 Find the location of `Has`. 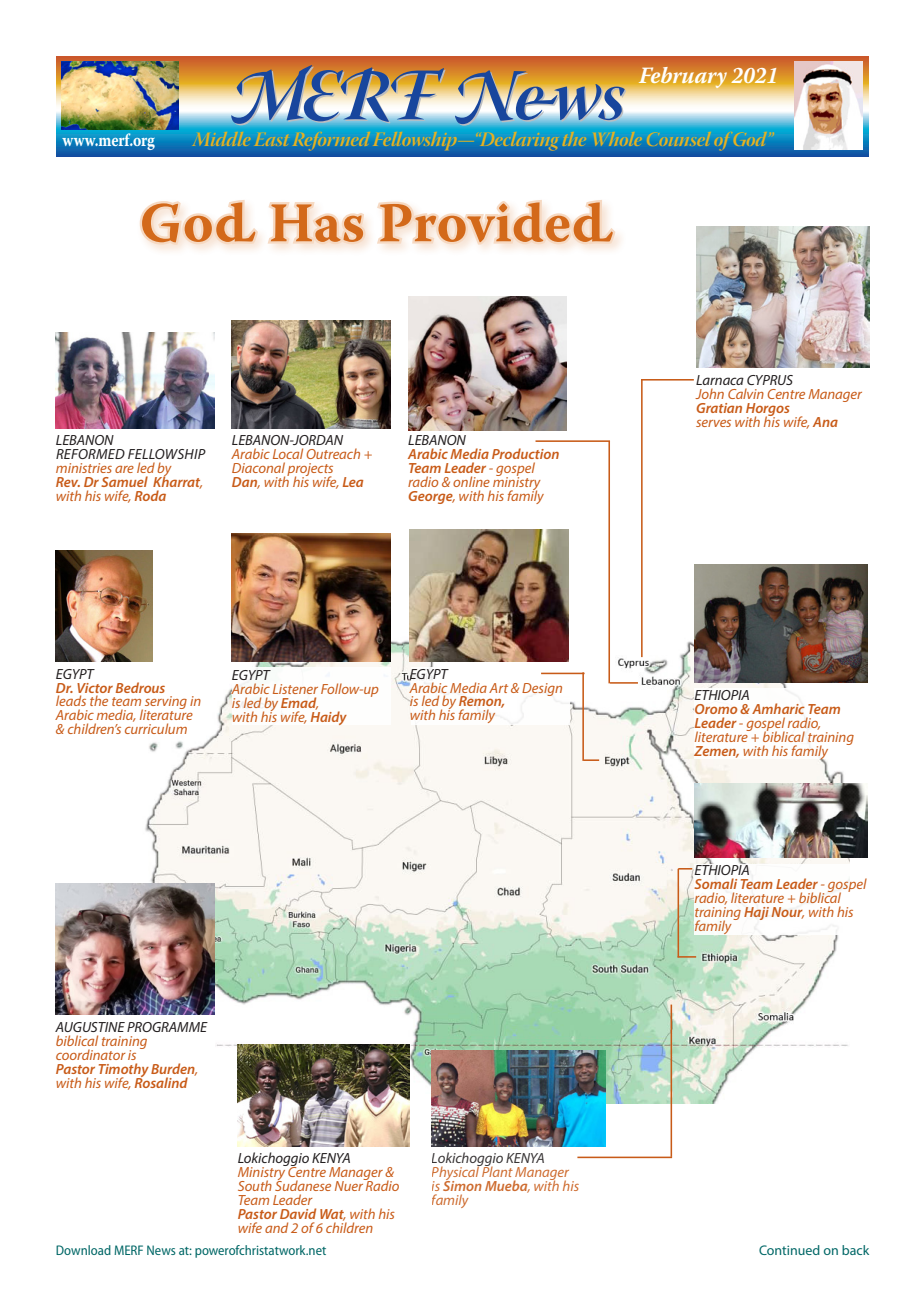

Has is located at coordinates (317, 223).
